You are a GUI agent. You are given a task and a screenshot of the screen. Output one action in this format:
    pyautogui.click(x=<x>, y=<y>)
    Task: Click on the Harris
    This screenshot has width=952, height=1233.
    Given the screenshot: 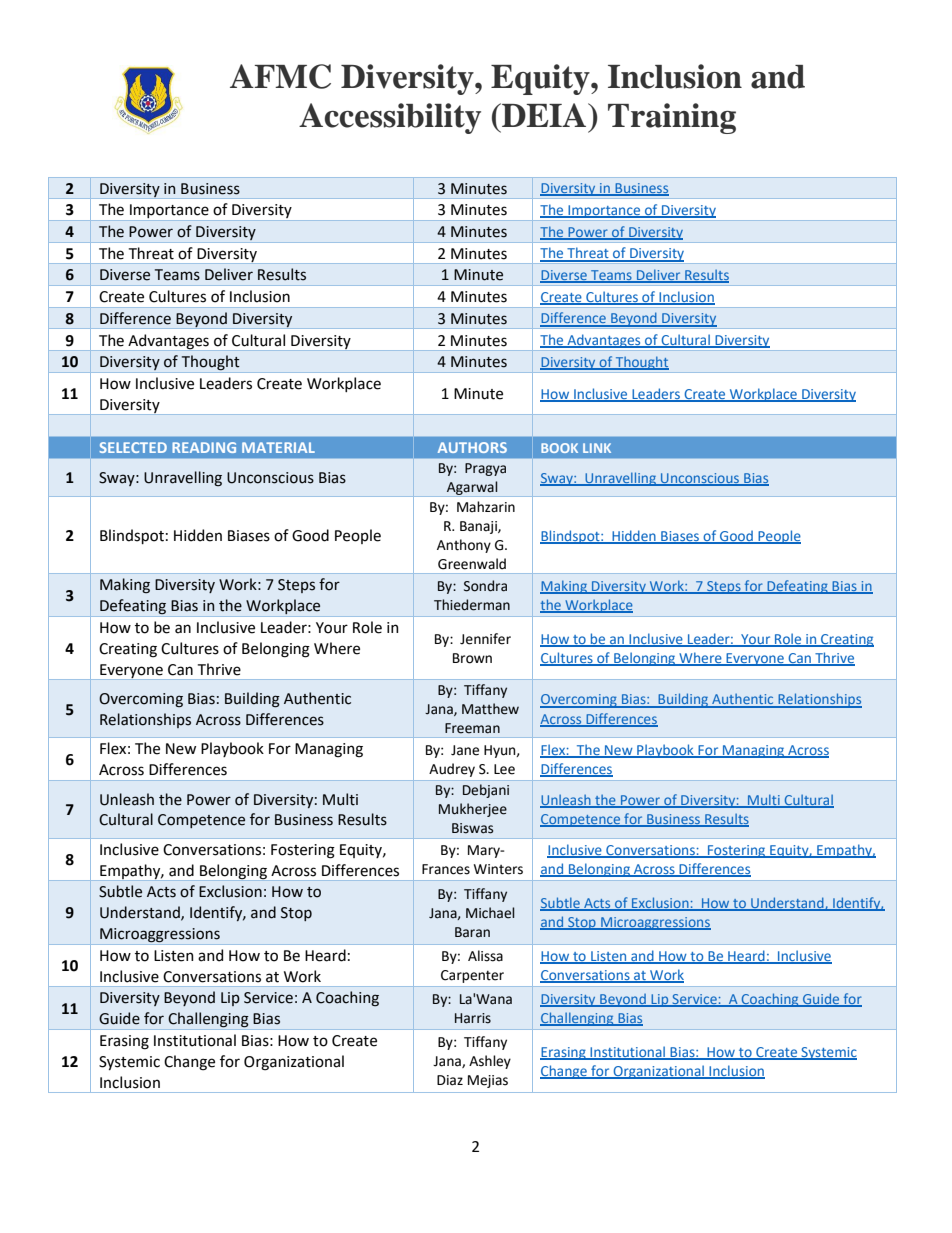 What is the action you would take?
    pyautogui.click(x=473, y=1018)
